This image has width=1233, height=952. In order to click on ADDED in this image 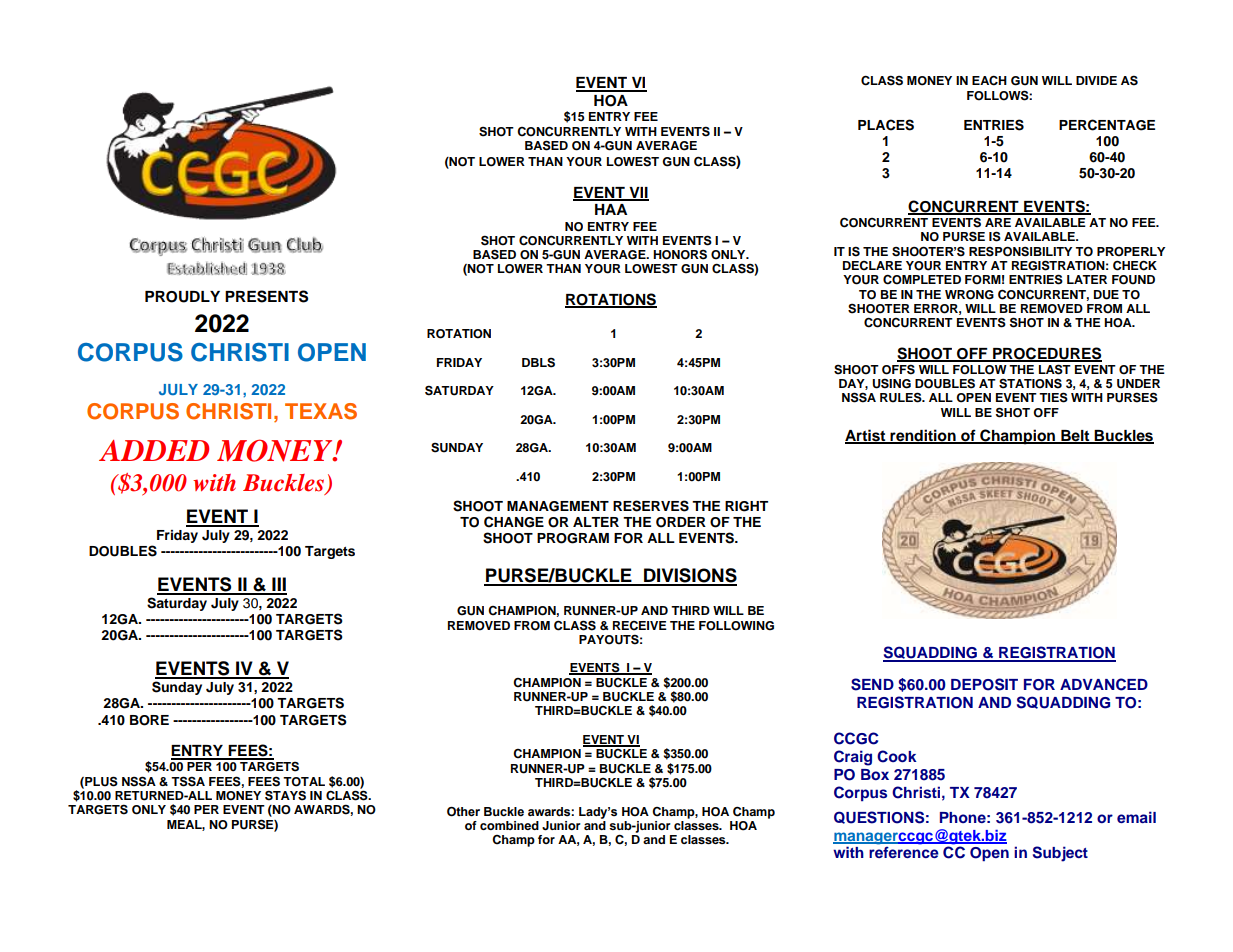, I will do `click(154, 450)`.
